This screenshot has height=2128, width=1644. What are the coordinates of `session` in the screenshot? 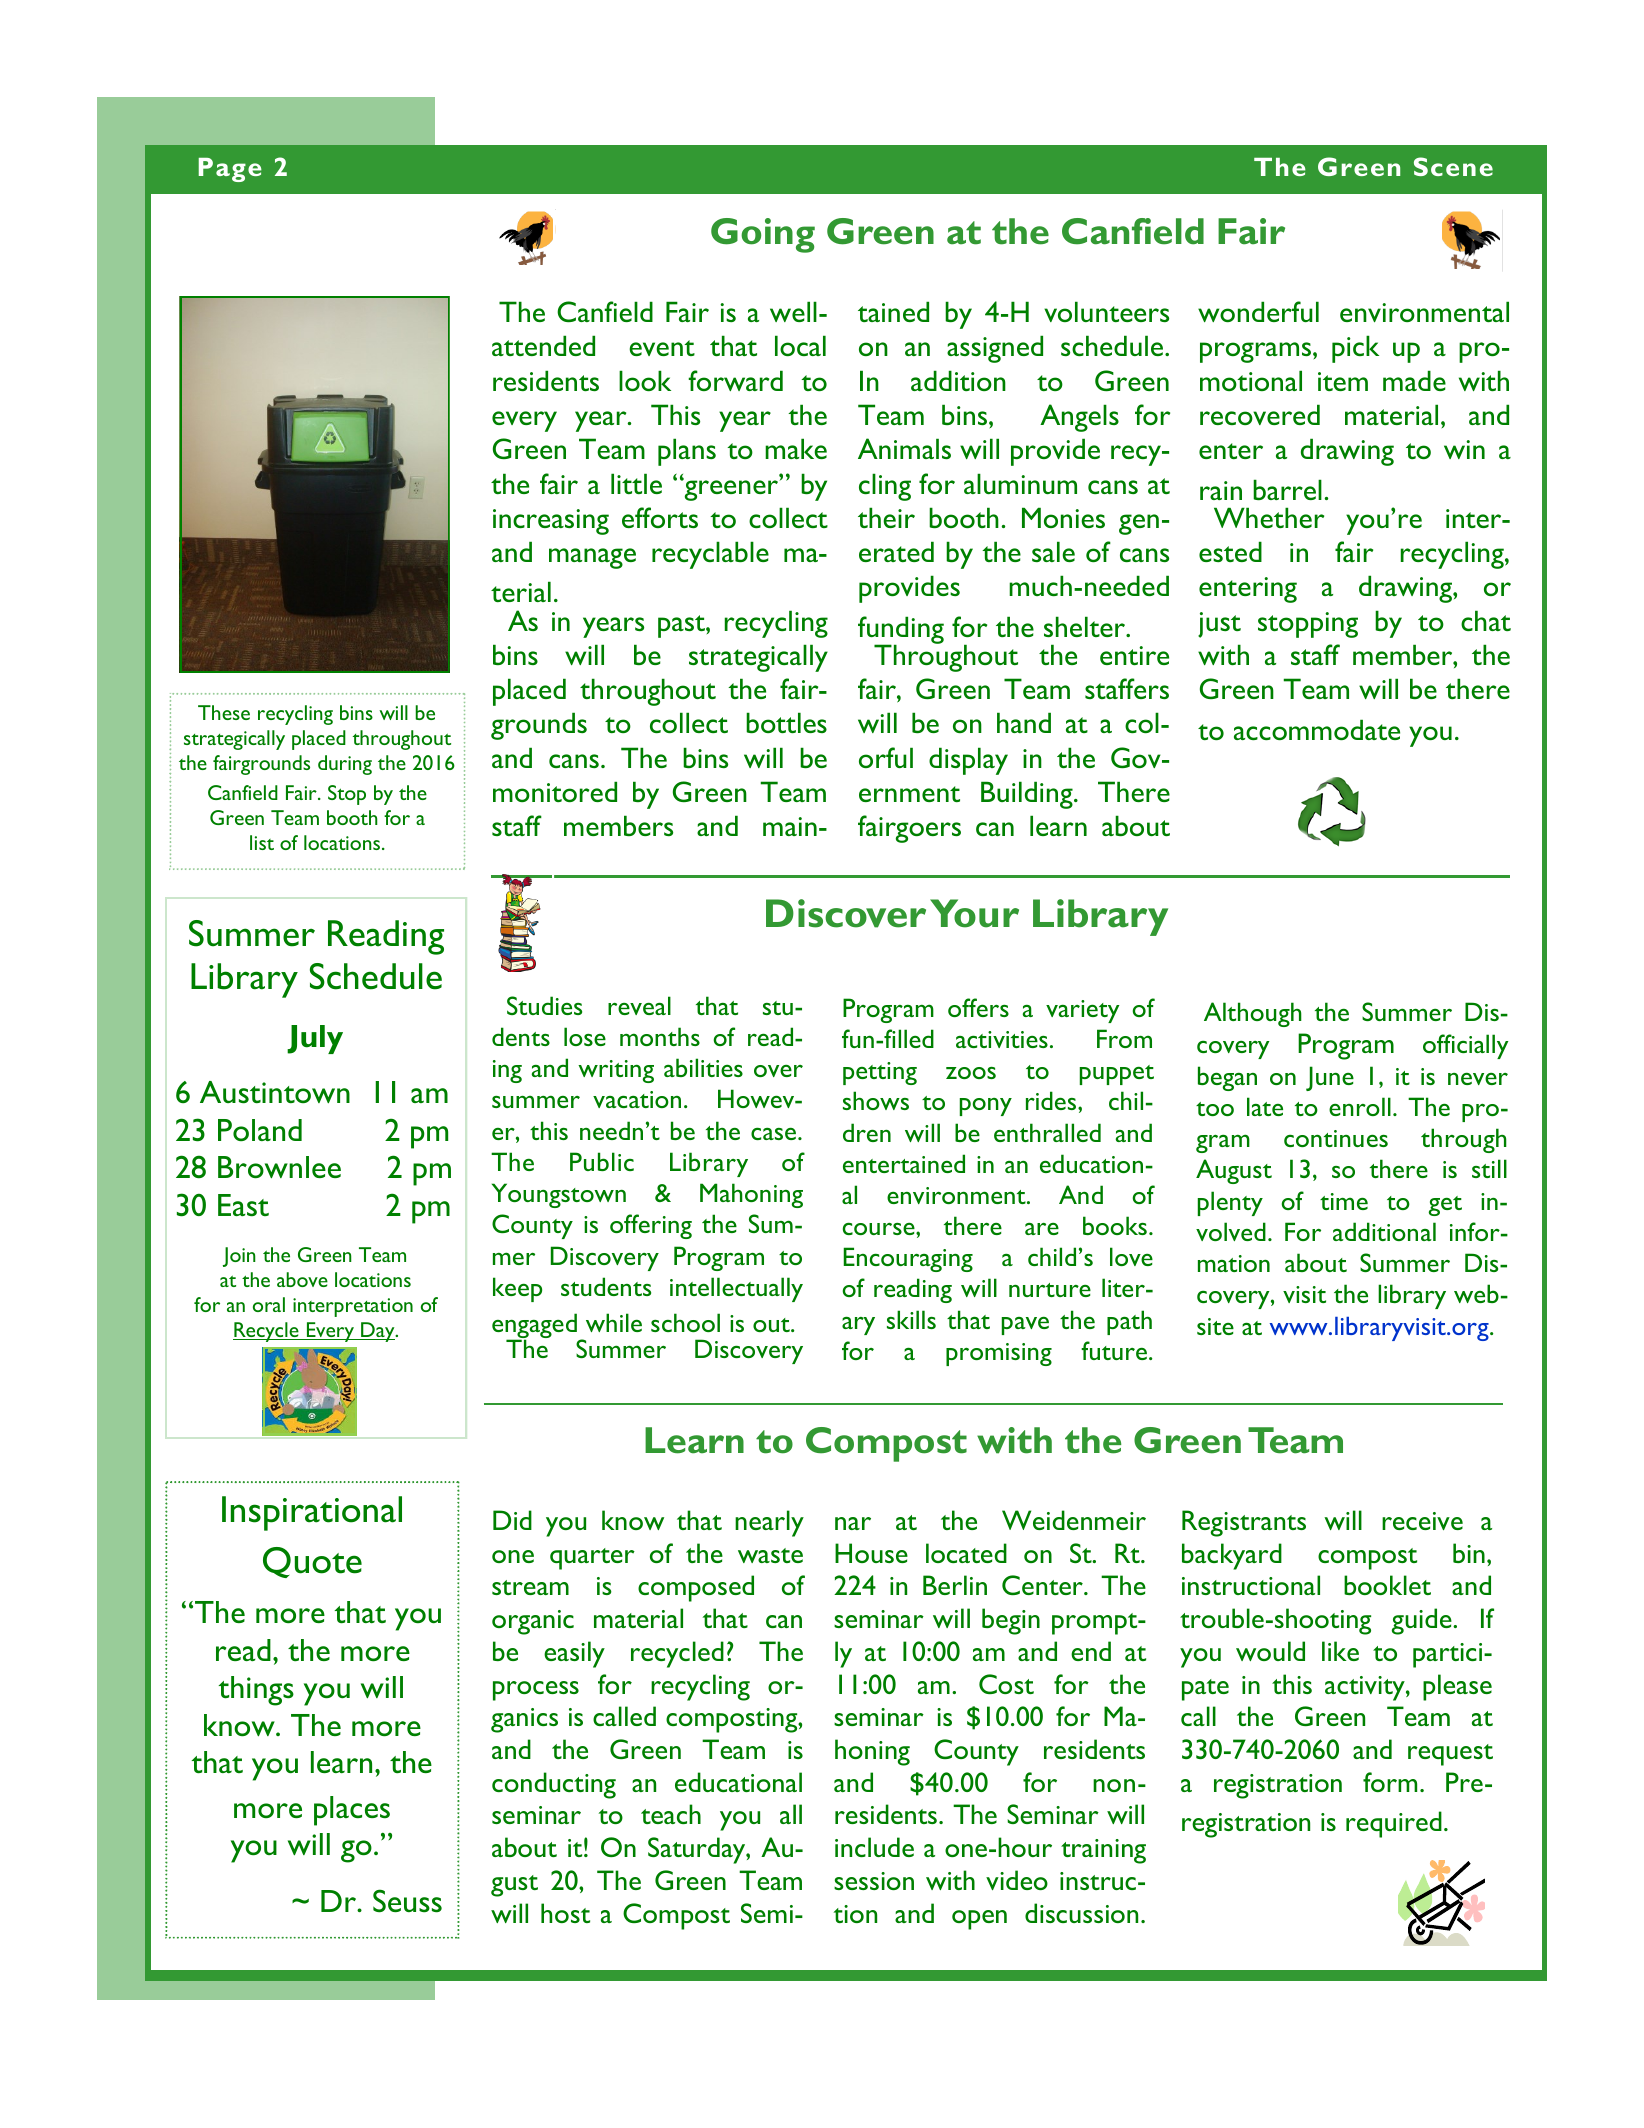 It's located at (874, 1881).
